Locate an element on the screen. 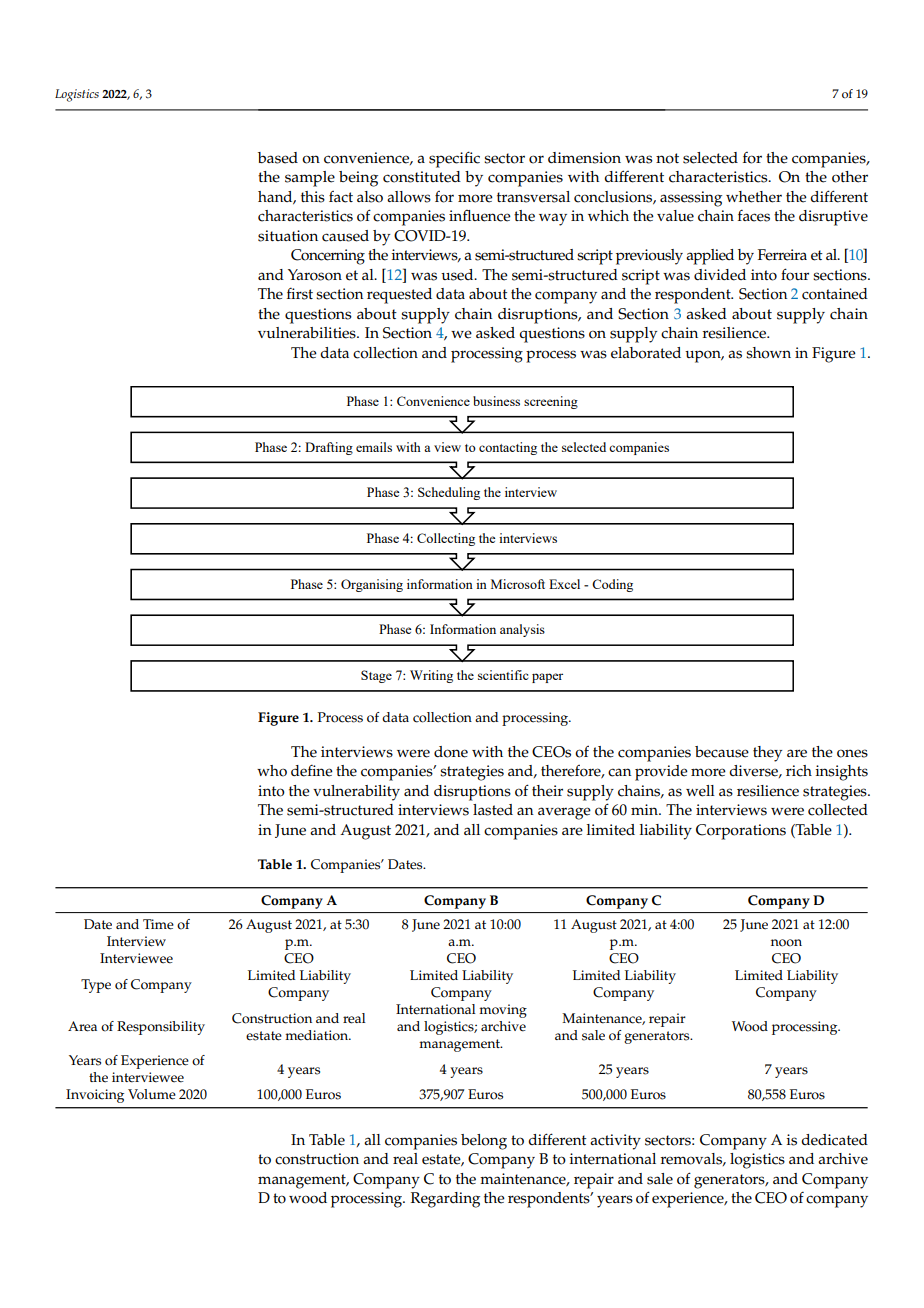  Volume is located at coordinates (152, 1094).
